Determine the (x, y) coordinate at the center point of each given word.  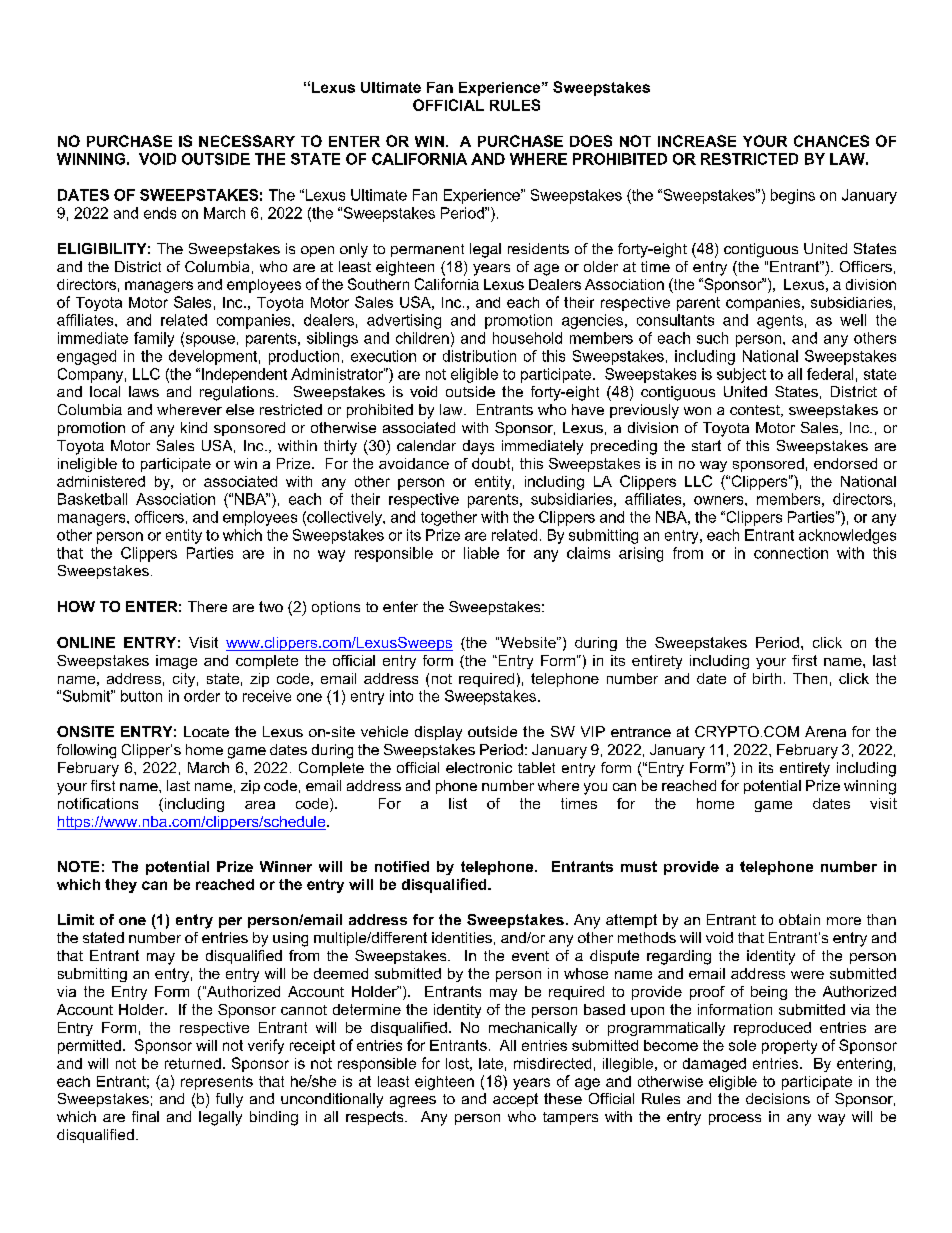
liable (481, 553)
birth (767, 678)
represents (217, 1083)
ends (160, 213)
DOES (591, 141)
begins (793, 196)
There (207, 606)
